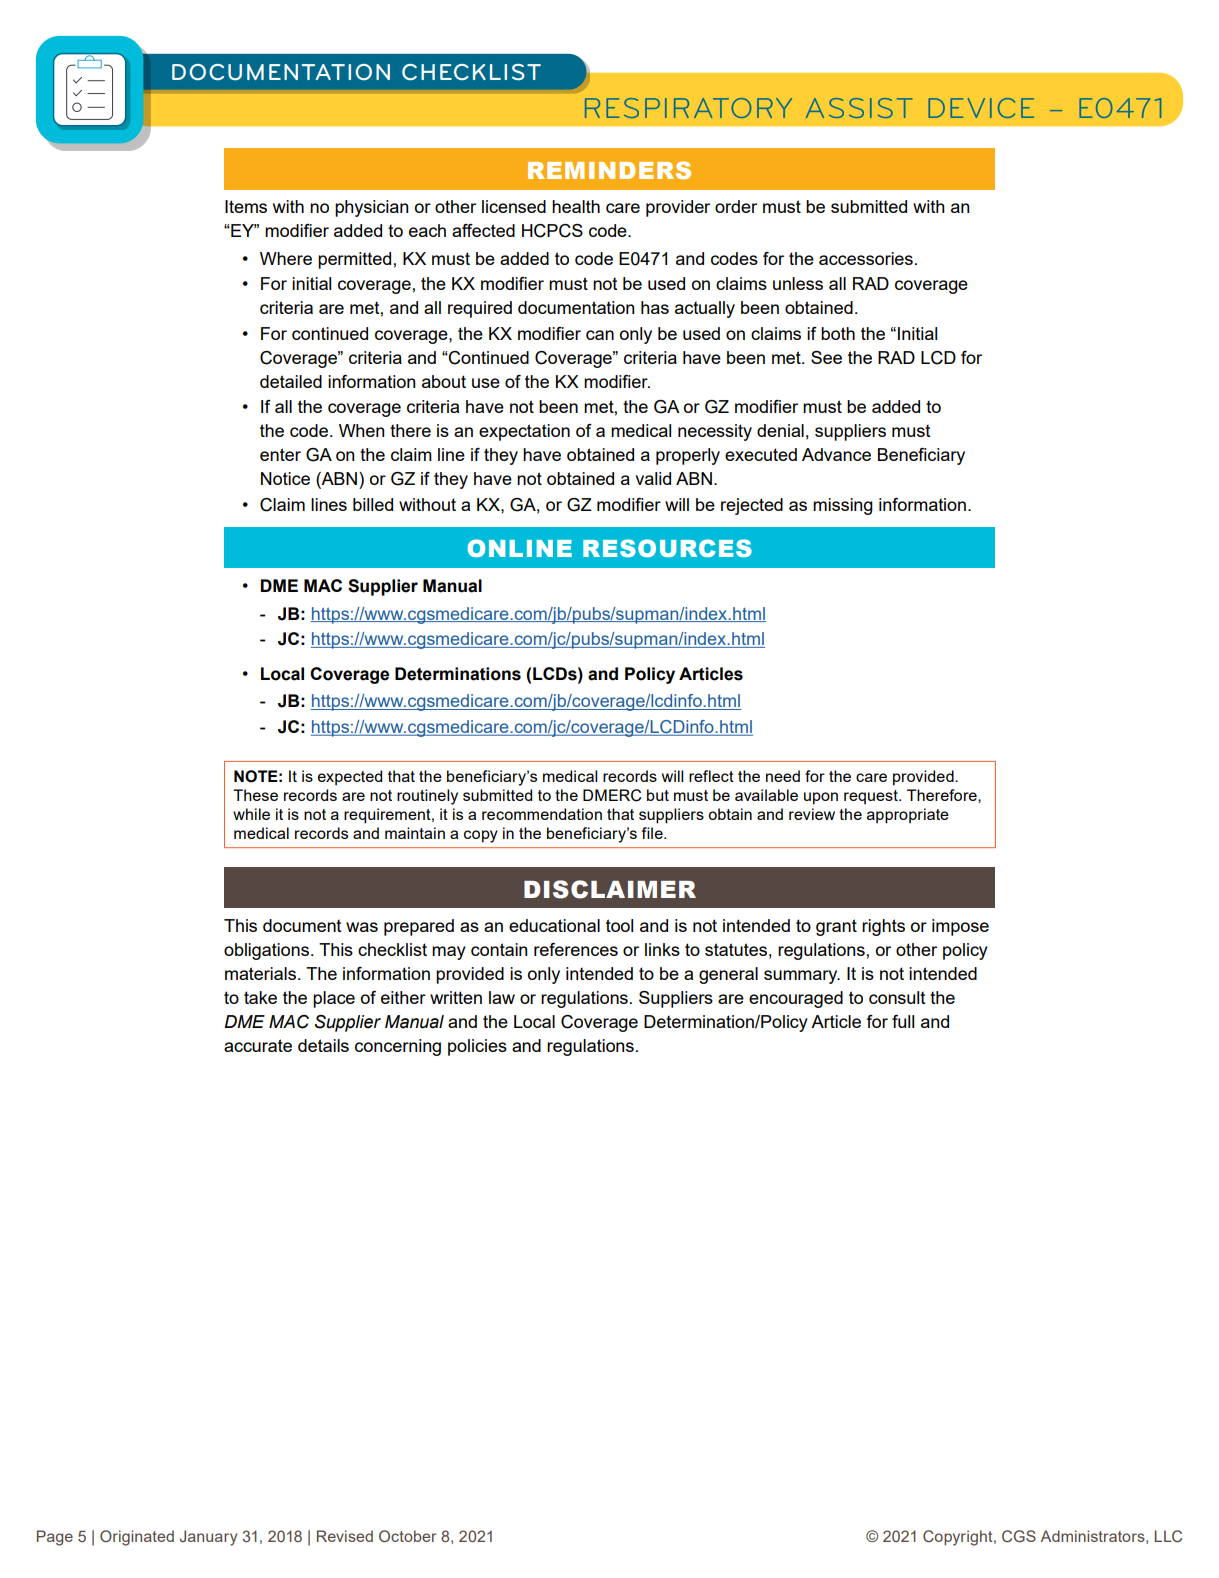  I want to click on full, so click(903, 1021).
